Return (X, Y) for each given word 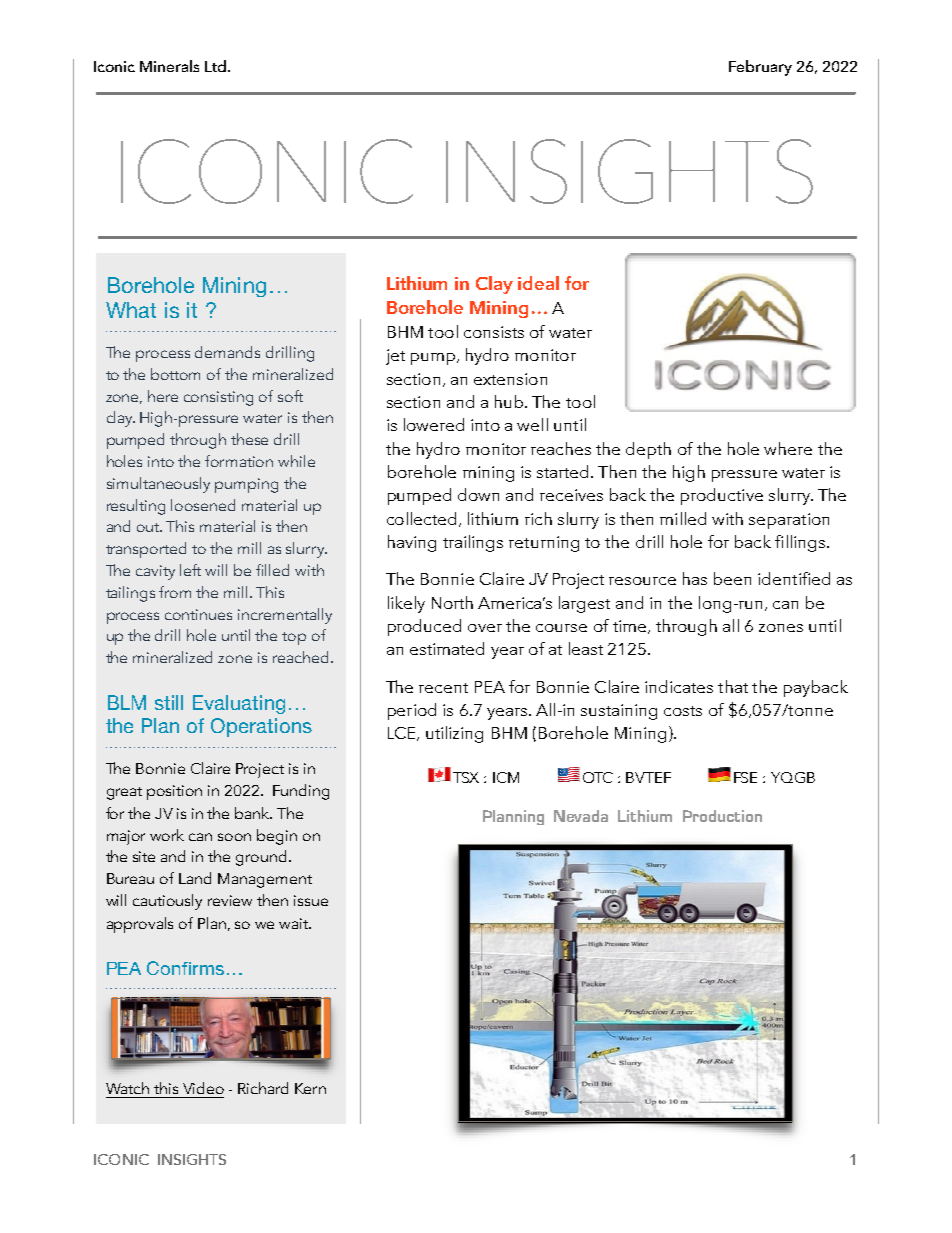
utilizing (454, 734)
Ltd (215, 66)
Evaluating (239, 704)
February (760, 68)
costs (683, 711)
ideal (538, 283)
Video (203, 1088)
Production (722, 816)
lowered (434, 424)
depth (648, 450)
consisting (218, 398)
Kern (310, 1088)
